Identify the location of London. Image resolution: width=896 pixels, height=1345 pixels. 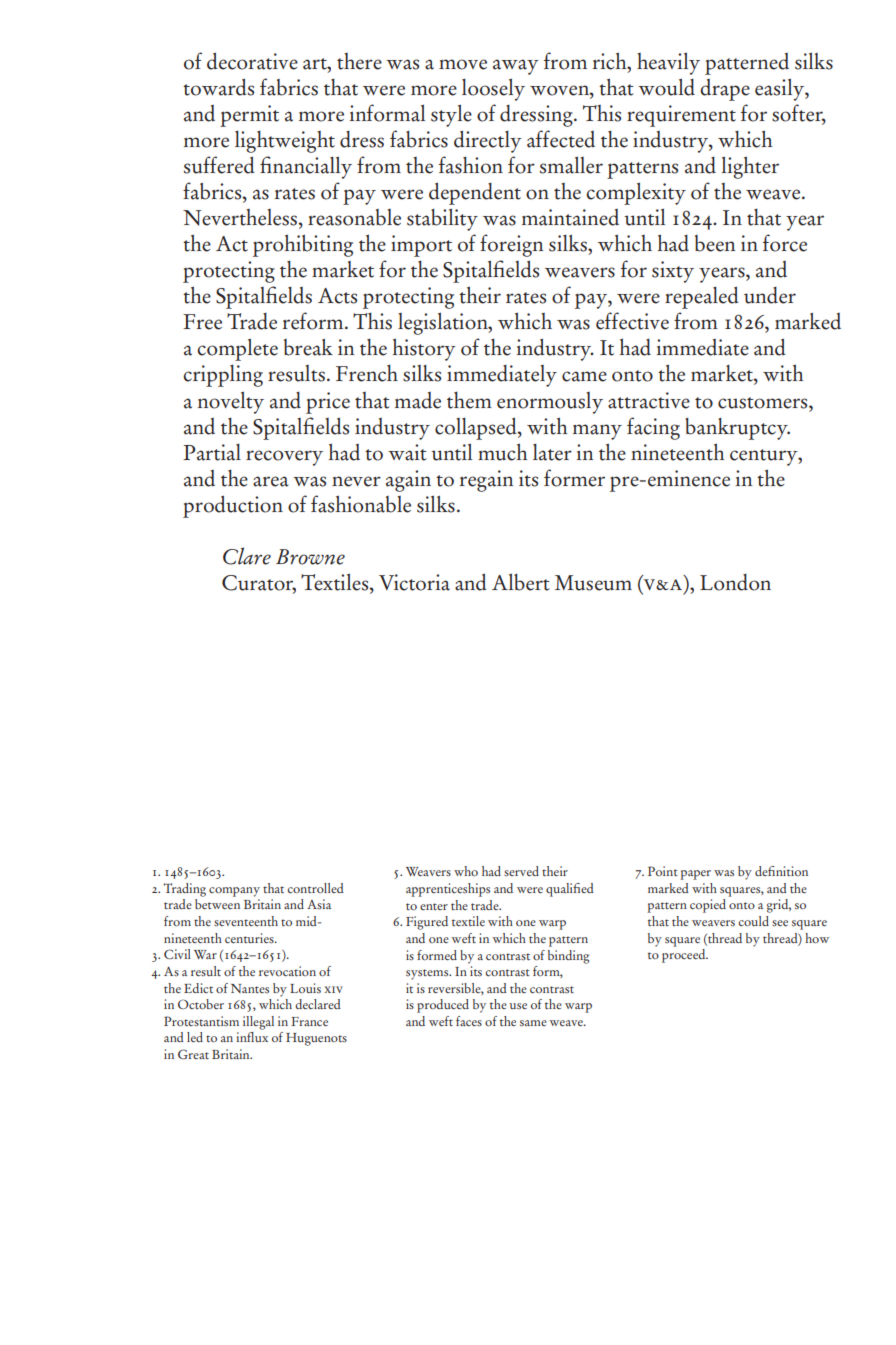
(735, 582).
